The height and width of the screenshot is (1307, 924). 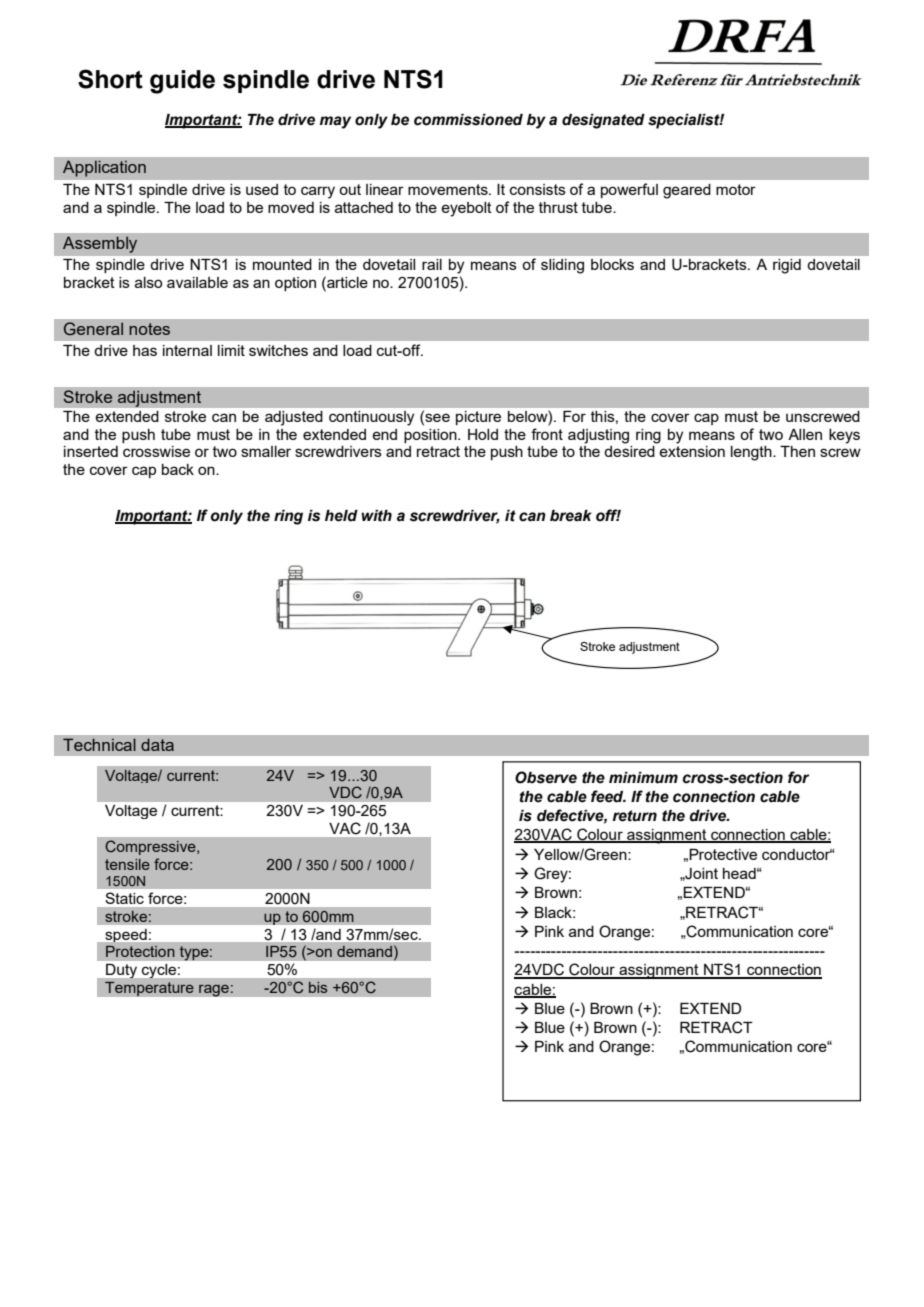 What do you see at coordinates (752, 453) in the screenshot?
I see `length` at bounding box center [752, 453].
